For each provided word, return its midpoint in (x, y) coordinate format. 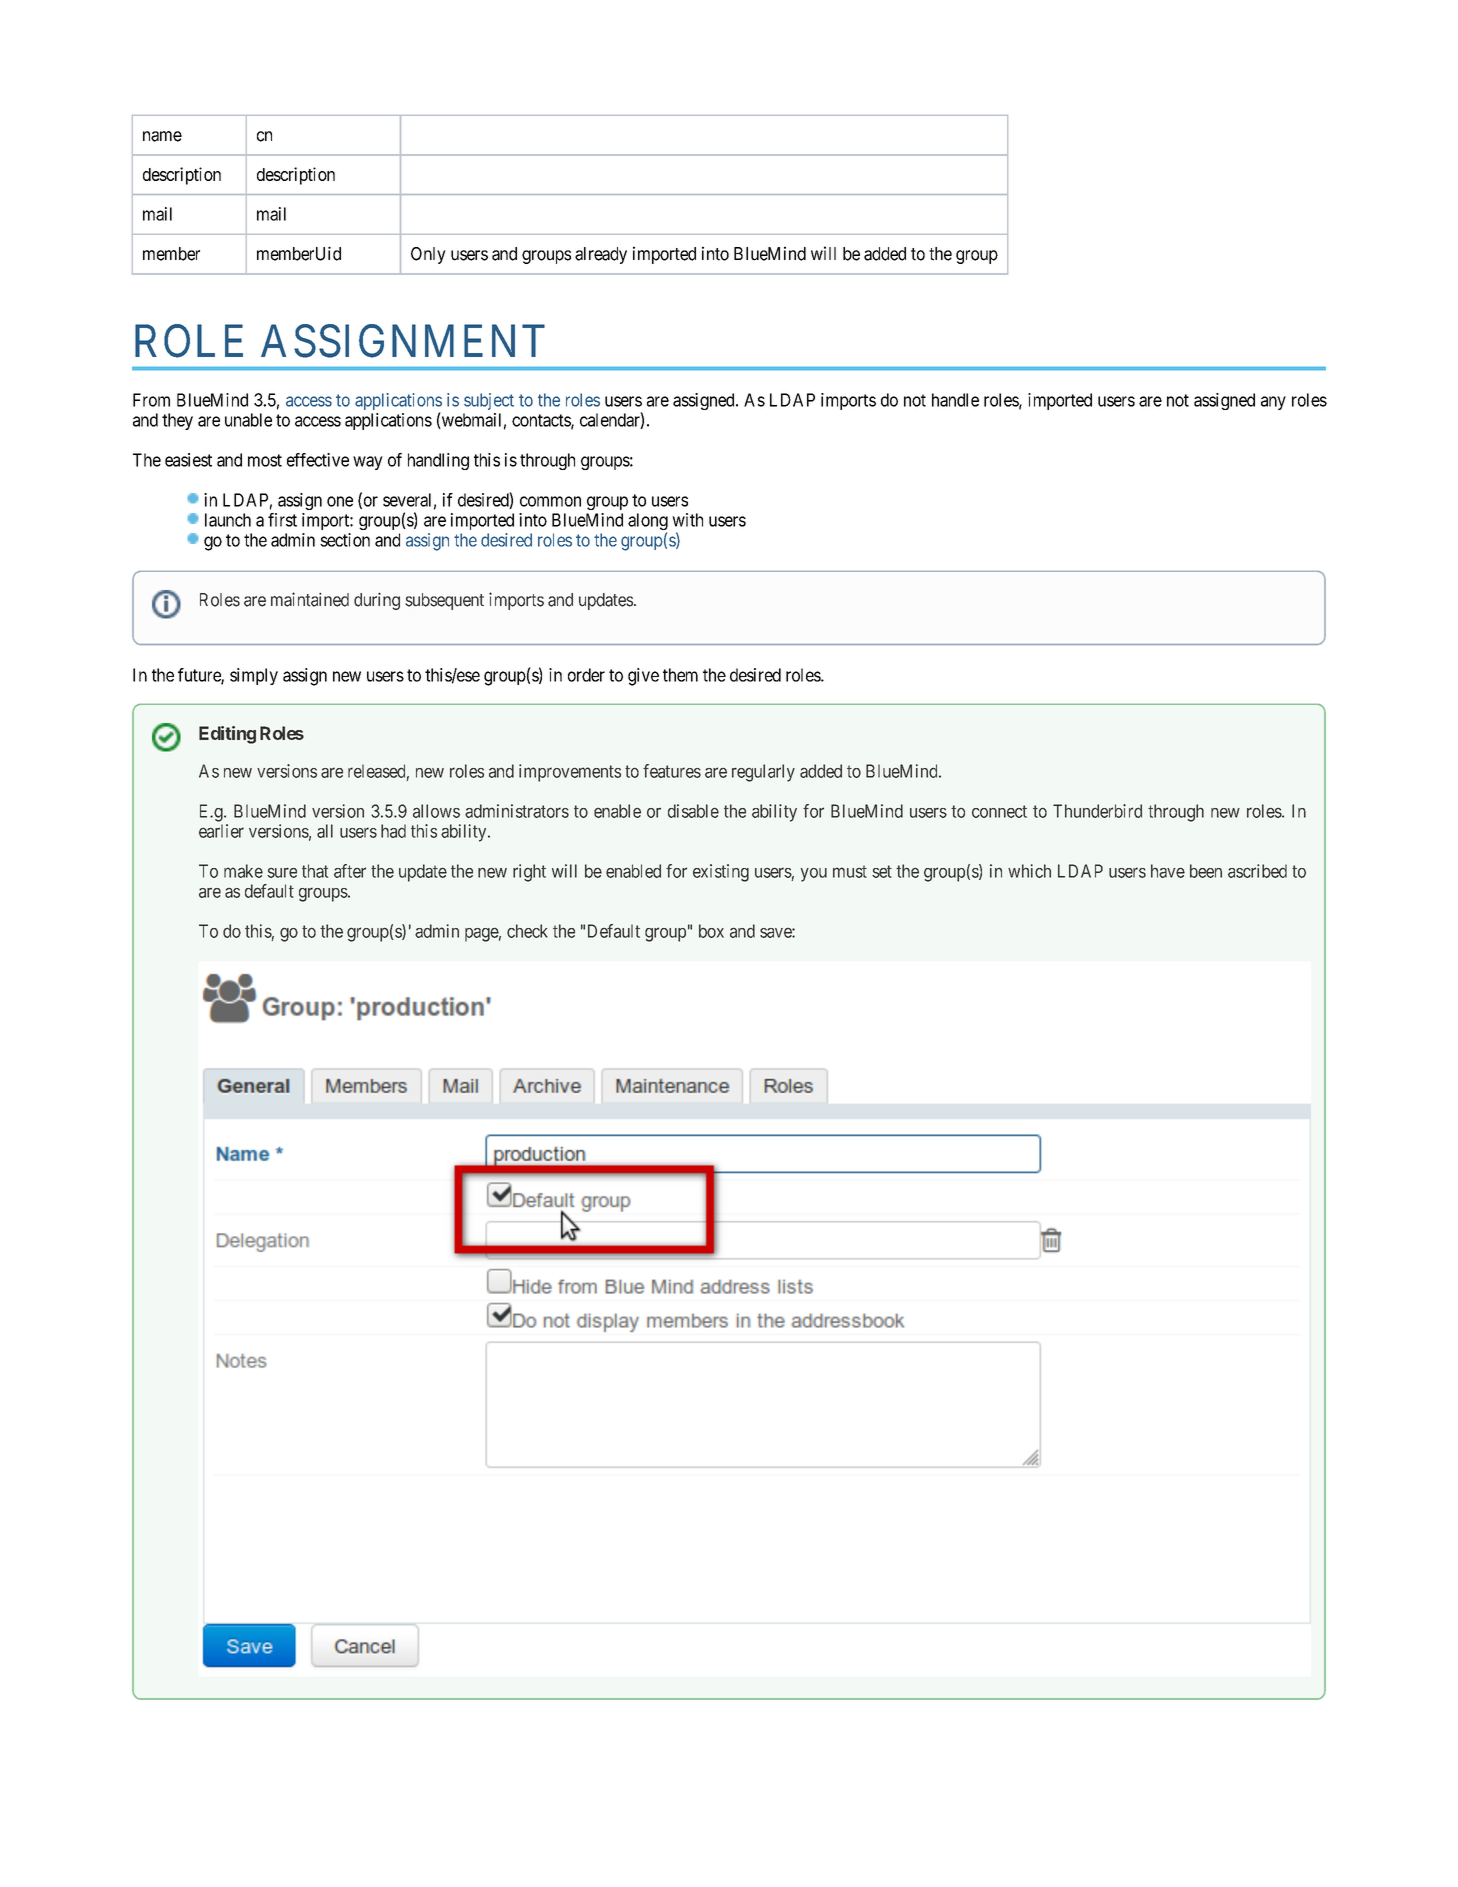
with (687, 520)
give (643, 677)
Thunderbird (1097, 811)
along (648, 523)
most (265, 460)
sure (282, 872)
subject (489, 401)
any (1273, 403)
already (601, 255)
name (162, 136)
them (680, 675)
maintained (310, 599)
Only (428, 255)
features (672, 771)
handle (955, 400)
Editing (227, 735)
